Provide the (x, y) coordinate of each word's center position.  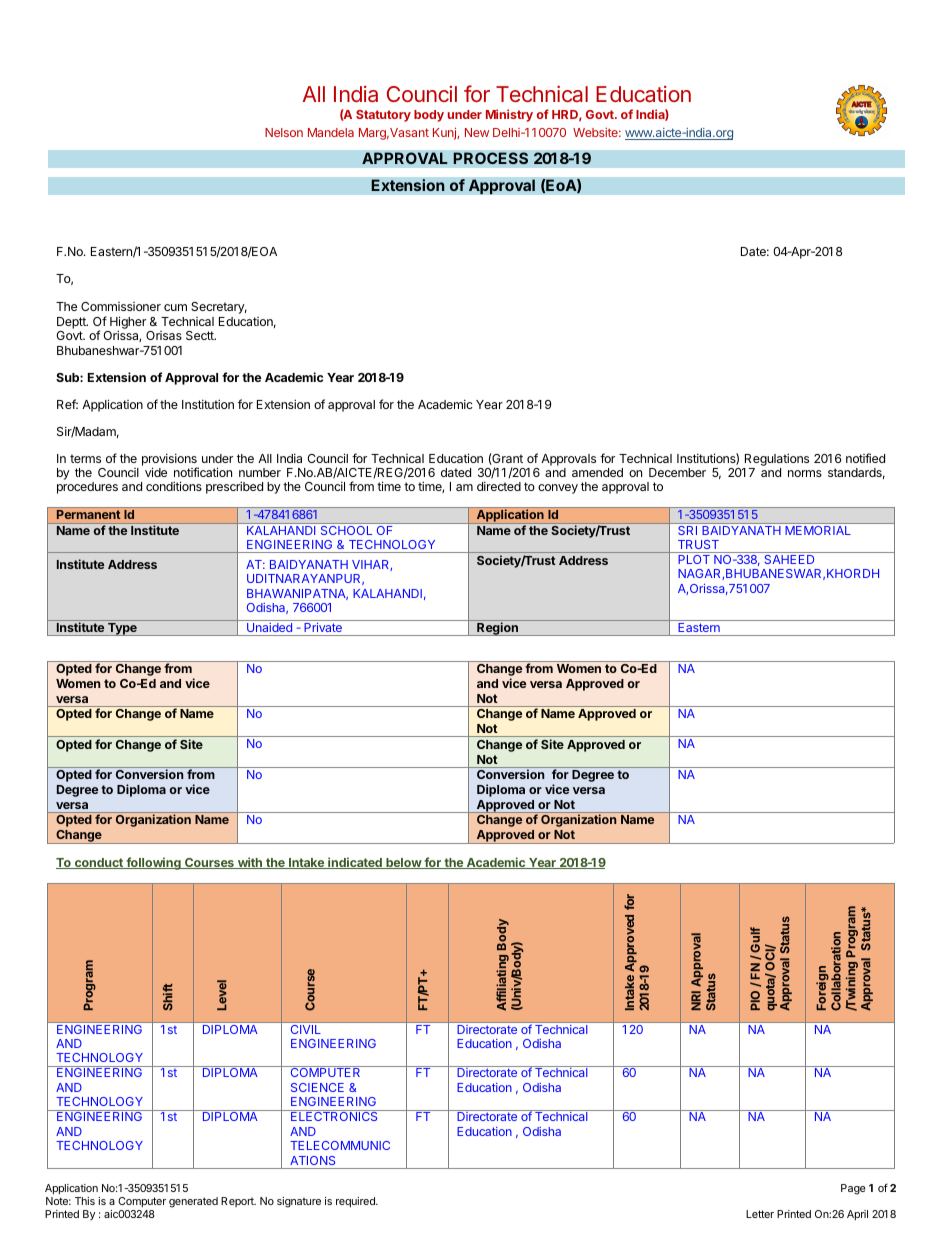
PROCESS (490, 158)
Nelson (284, 132)
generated (193, 1202)
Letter (760, 1214)
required (356, 1202)
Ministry (509, 115)
